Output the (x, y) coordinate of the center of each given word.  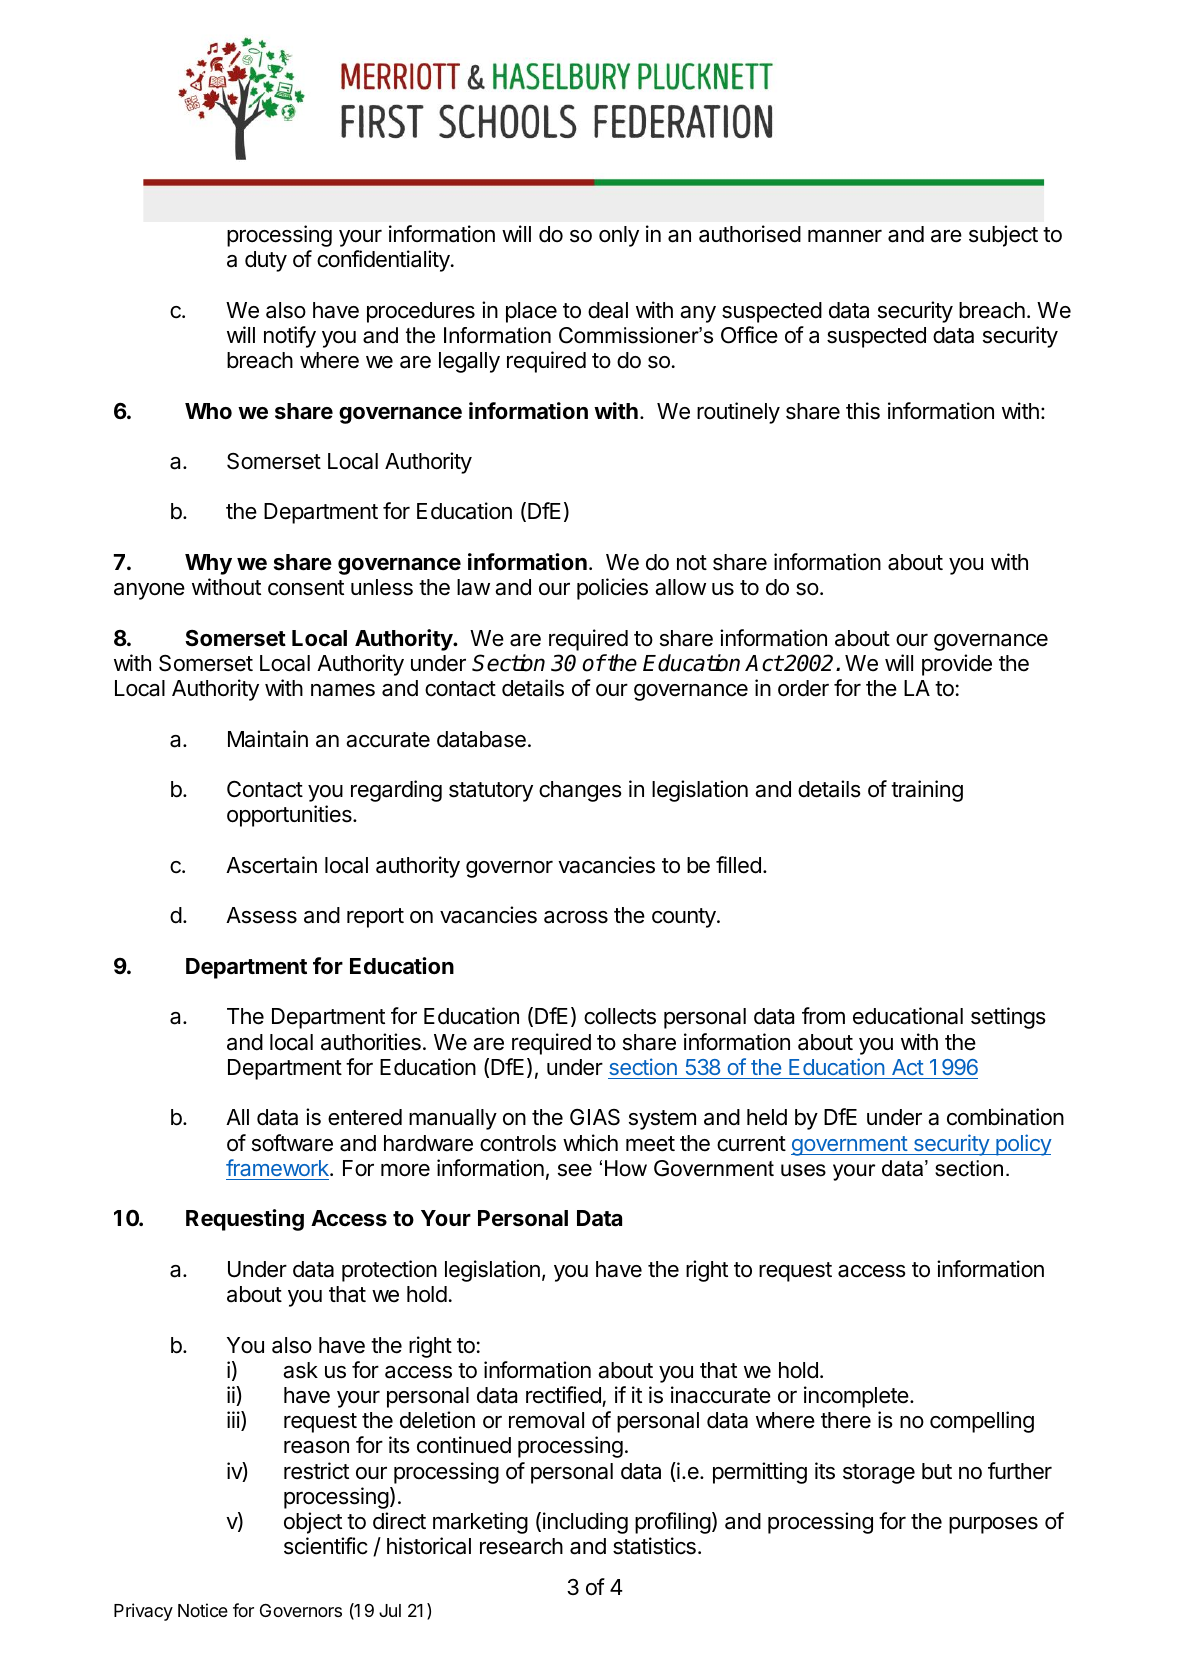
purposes (993, 1525)
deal (608, 310)
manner (845, 236)
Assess (261, 915)
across (576, 917)
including (585, 1523)
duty (266, 261)
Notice (203, 1610)
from (823, 1016)
